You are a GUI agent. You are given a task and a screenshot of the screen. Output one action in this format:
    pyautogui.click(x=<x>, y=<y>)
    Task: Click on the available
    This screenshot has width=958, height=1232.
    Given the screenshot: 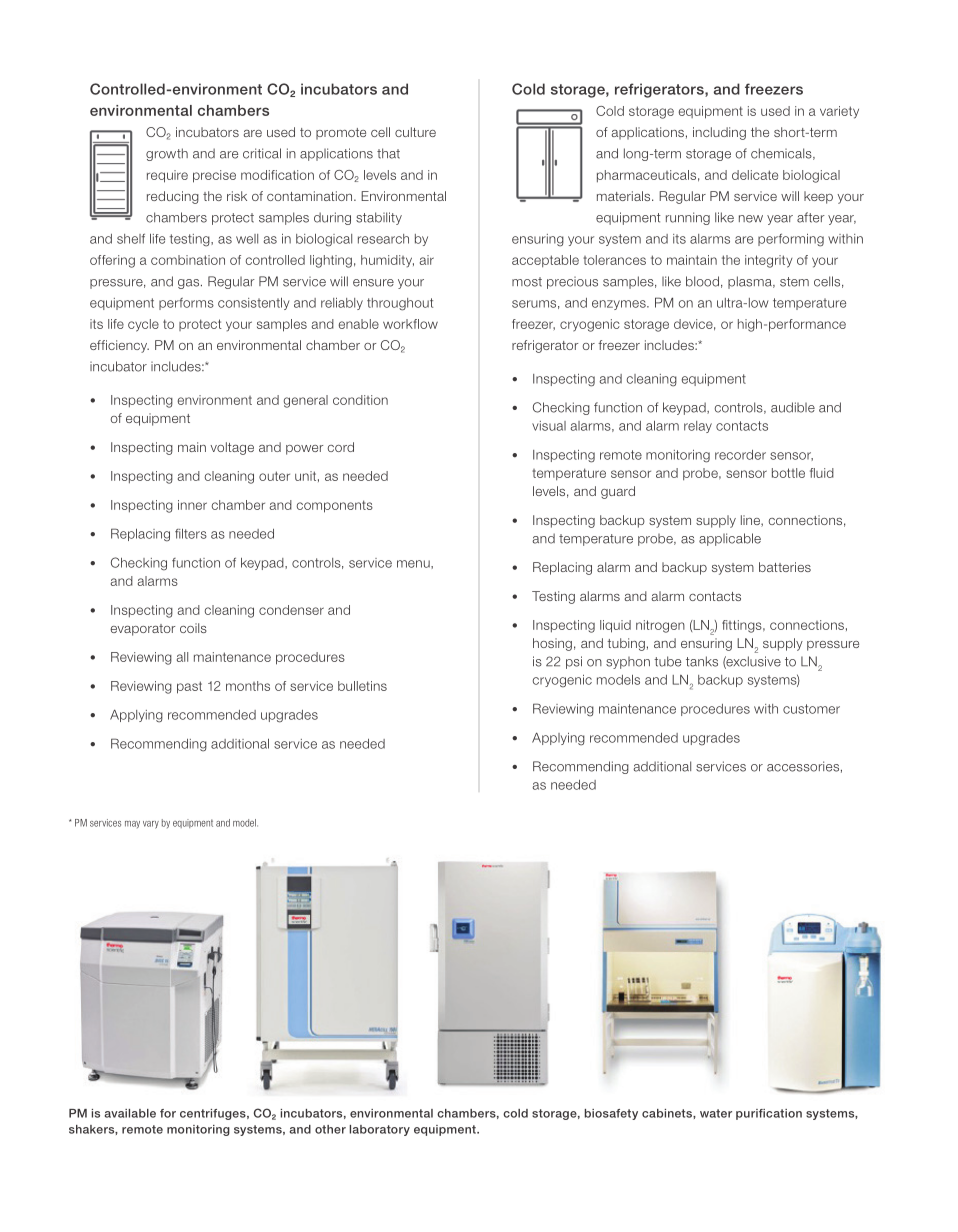 What is the action you would take?
    pyautogui.click(x=130, y=1113)
